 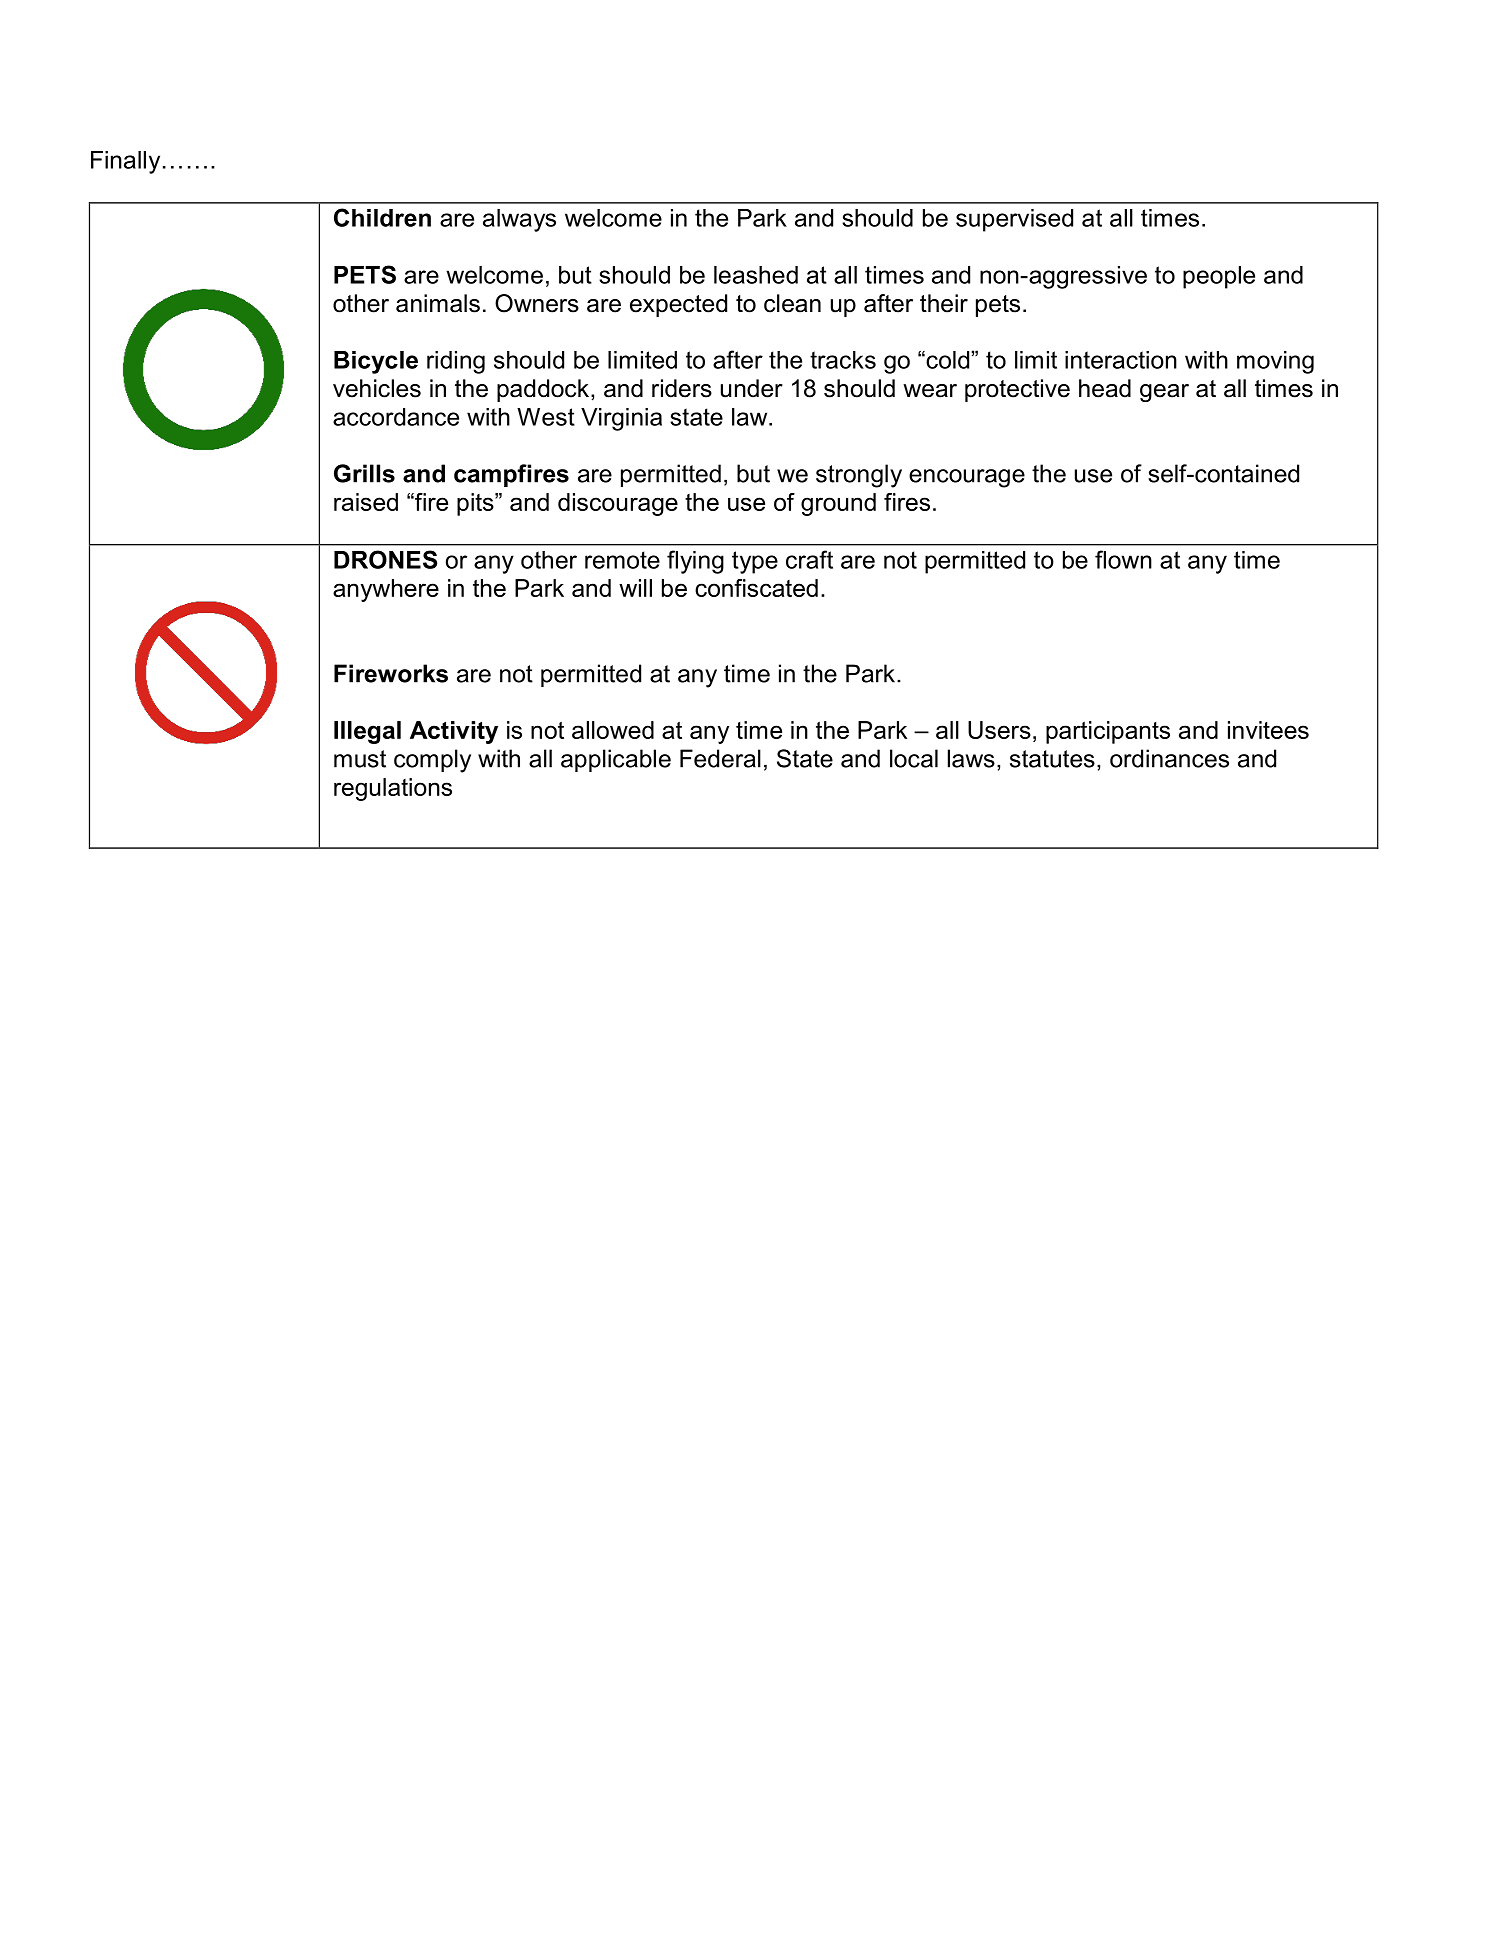 I want to click on always, so click(x=519, y=220).
